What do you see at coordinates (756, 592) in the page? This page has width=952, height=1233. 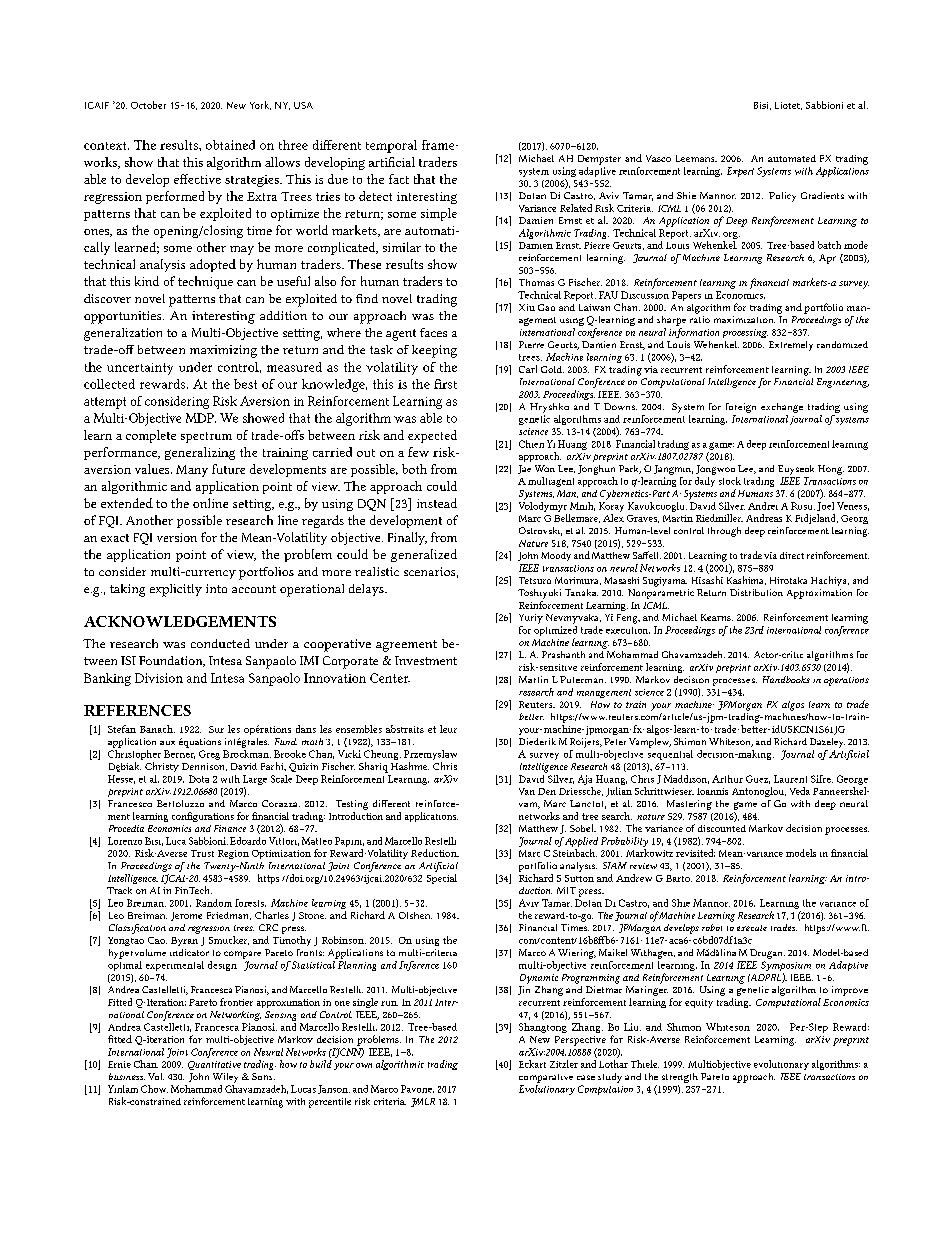 I see `Distribution` at bounding box center [756, 592].
